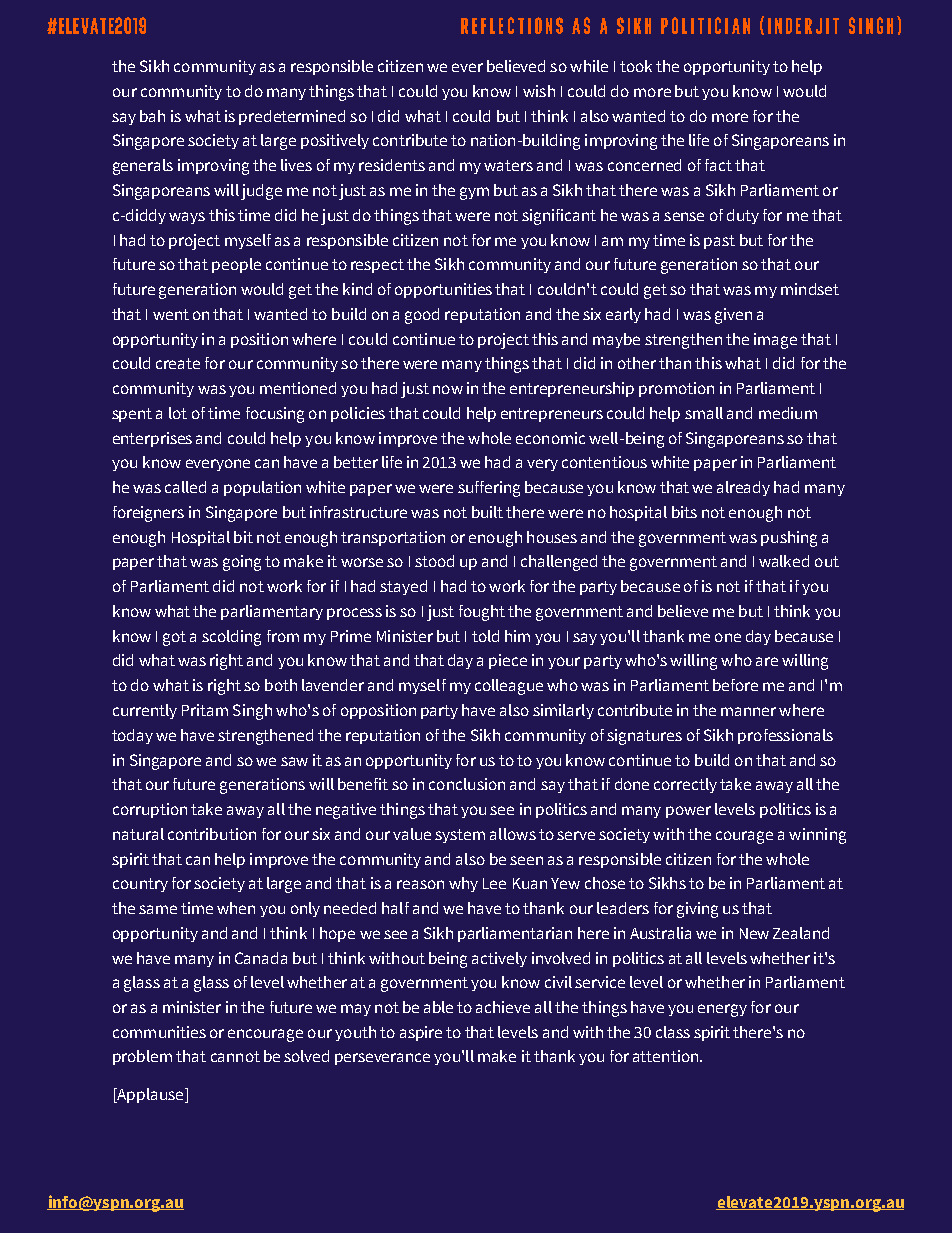 Image resolution: width=952 pixels, height=1233 pixels. Describe the element at coordinates (421, 1033) in the screenshot. I see `aspire` at that location.
